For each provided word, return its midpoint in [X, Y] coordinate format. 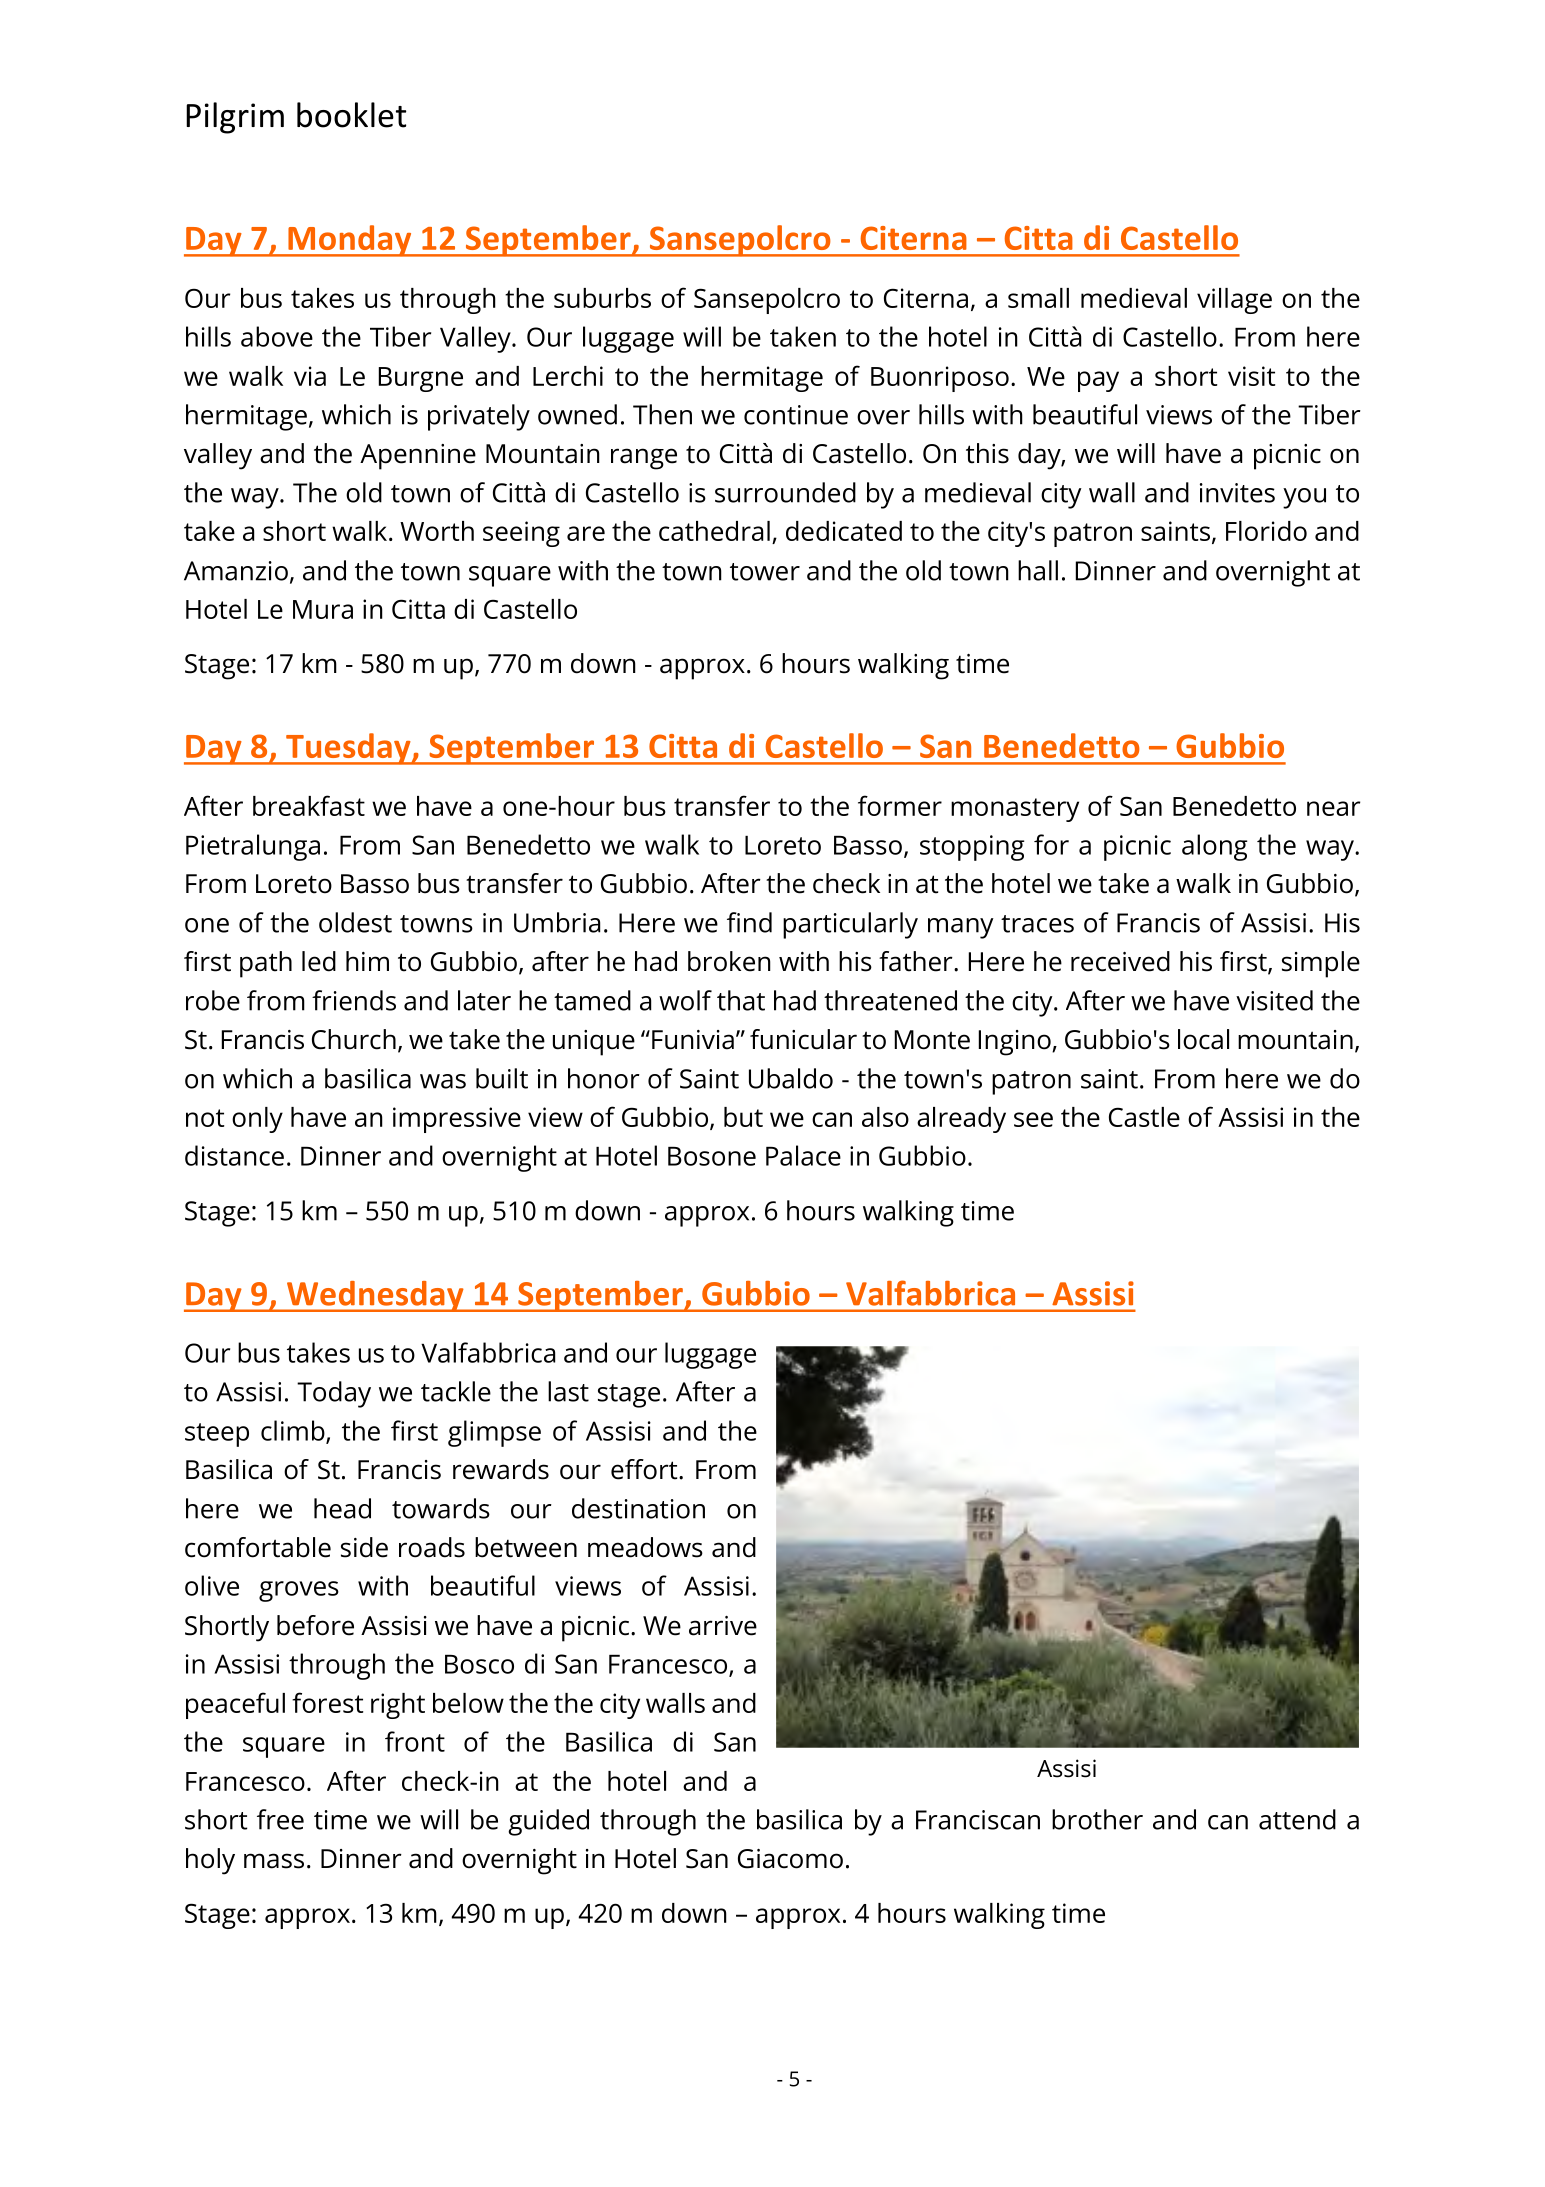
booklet [351, 115]
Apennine [418, 457]
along [1214, 847]
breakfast [309, 805]
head [342, 1508]
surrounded [785, 492]
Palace [803, 1155]
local [1203, 1039]
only [257, 1120]
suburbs [602, 298]
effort [645, 1469]
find [749, 922]
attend [1297, 1819]
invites [1237, 493]
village [1234, 301]
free [280, 1819]
